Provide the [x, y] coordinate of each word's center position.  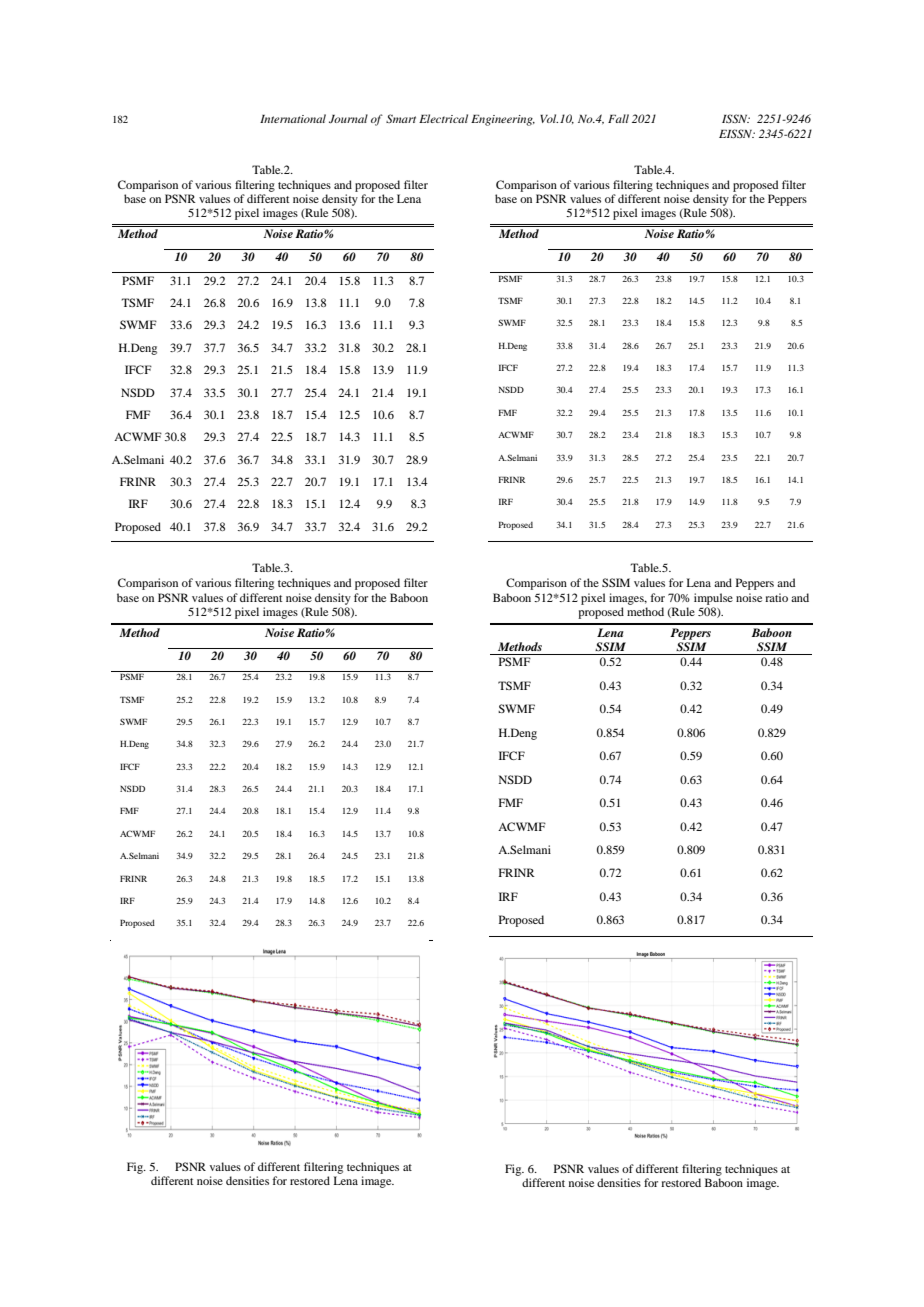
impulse [713, 599]
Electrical [443, 118]
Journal [348, 118]
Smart [401, 118]
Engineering [503, 120]
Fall [618, 118]
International [293, 118]
